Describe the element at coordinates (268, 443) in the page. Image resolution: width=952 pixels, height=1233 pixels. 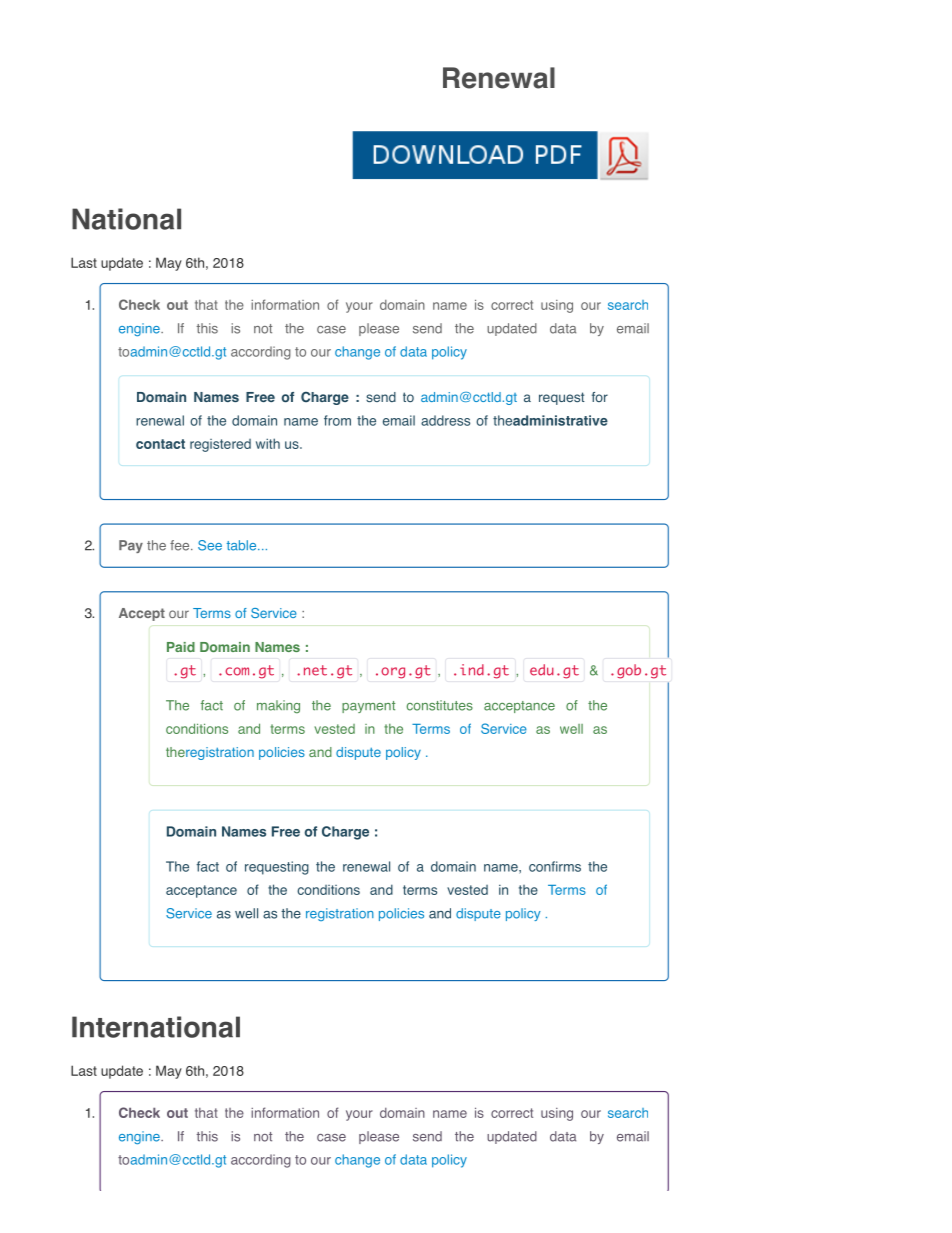
I see `with` at that location.
